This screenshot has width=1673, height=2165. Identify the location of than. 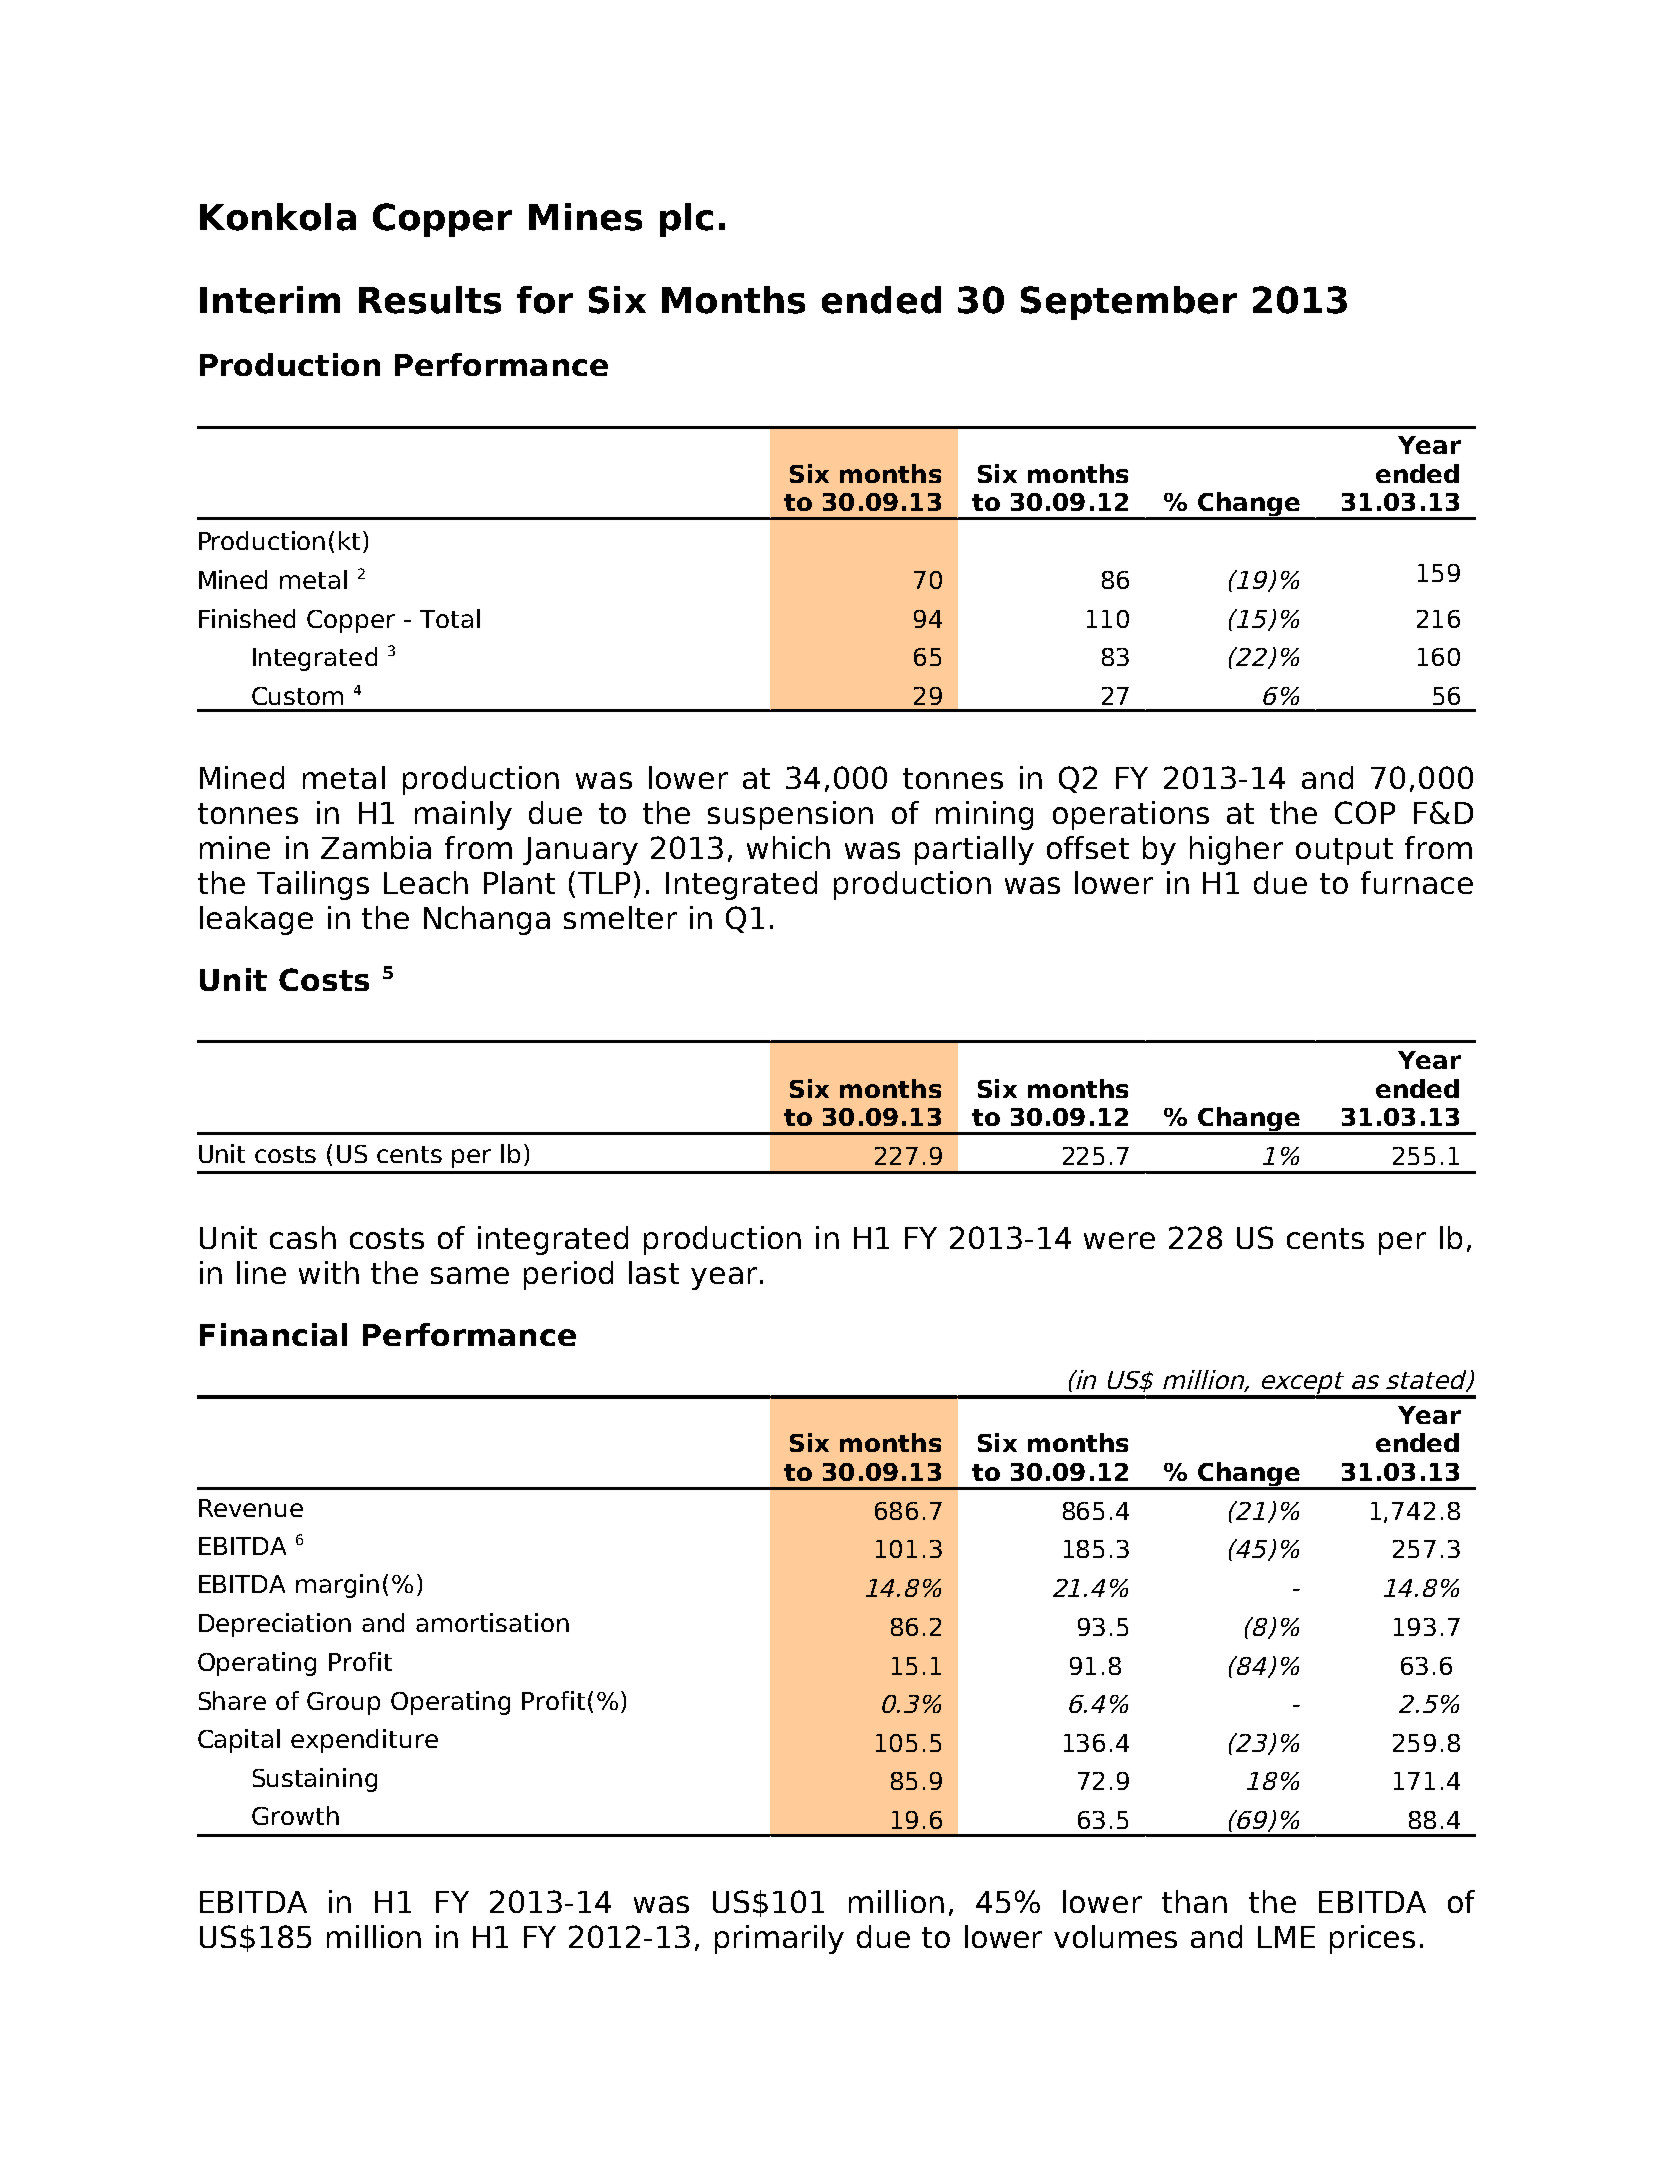
(1194, 1901).
